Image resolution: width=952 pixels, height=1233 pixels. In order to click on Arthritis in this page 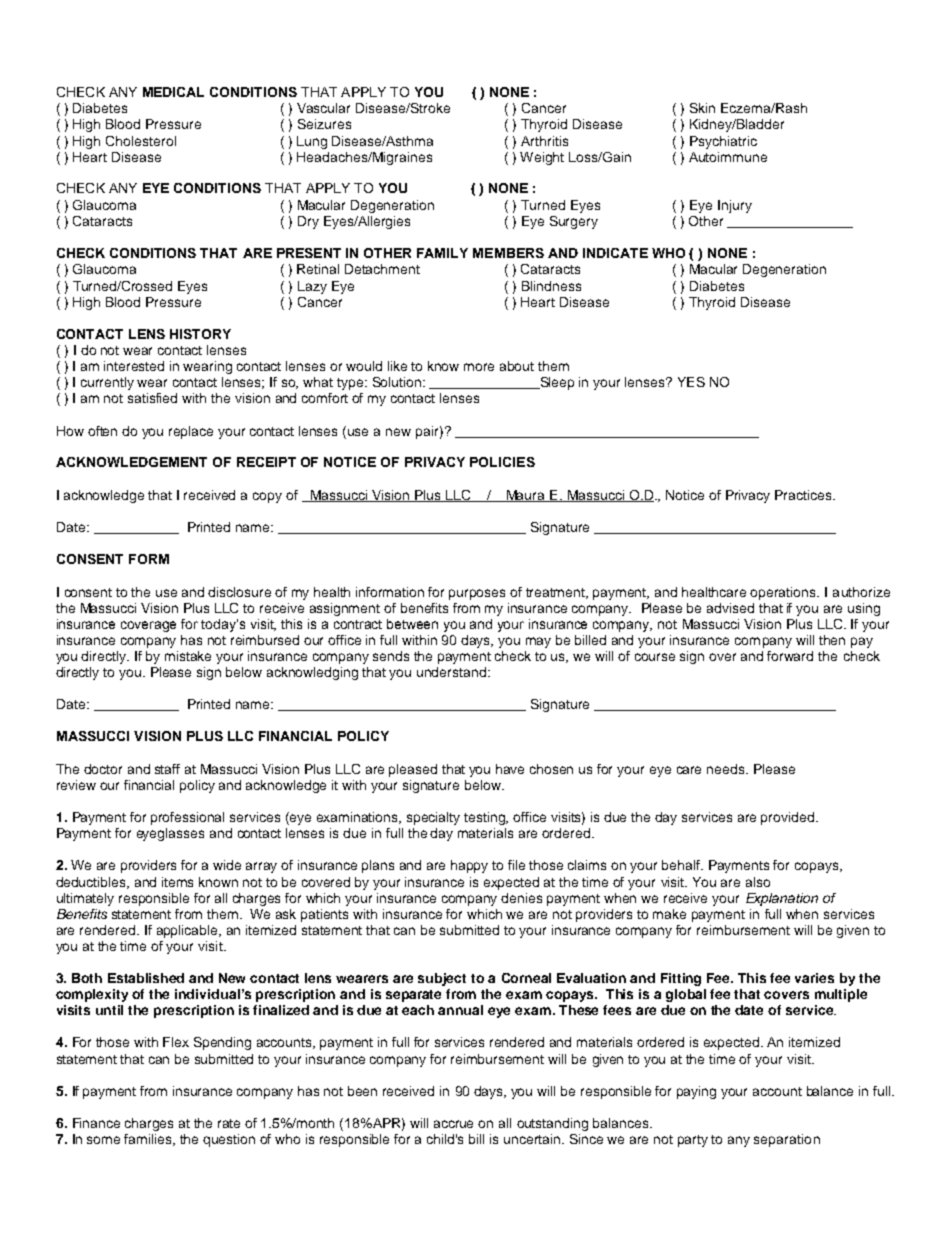, I will do `click(544, 141)`.
